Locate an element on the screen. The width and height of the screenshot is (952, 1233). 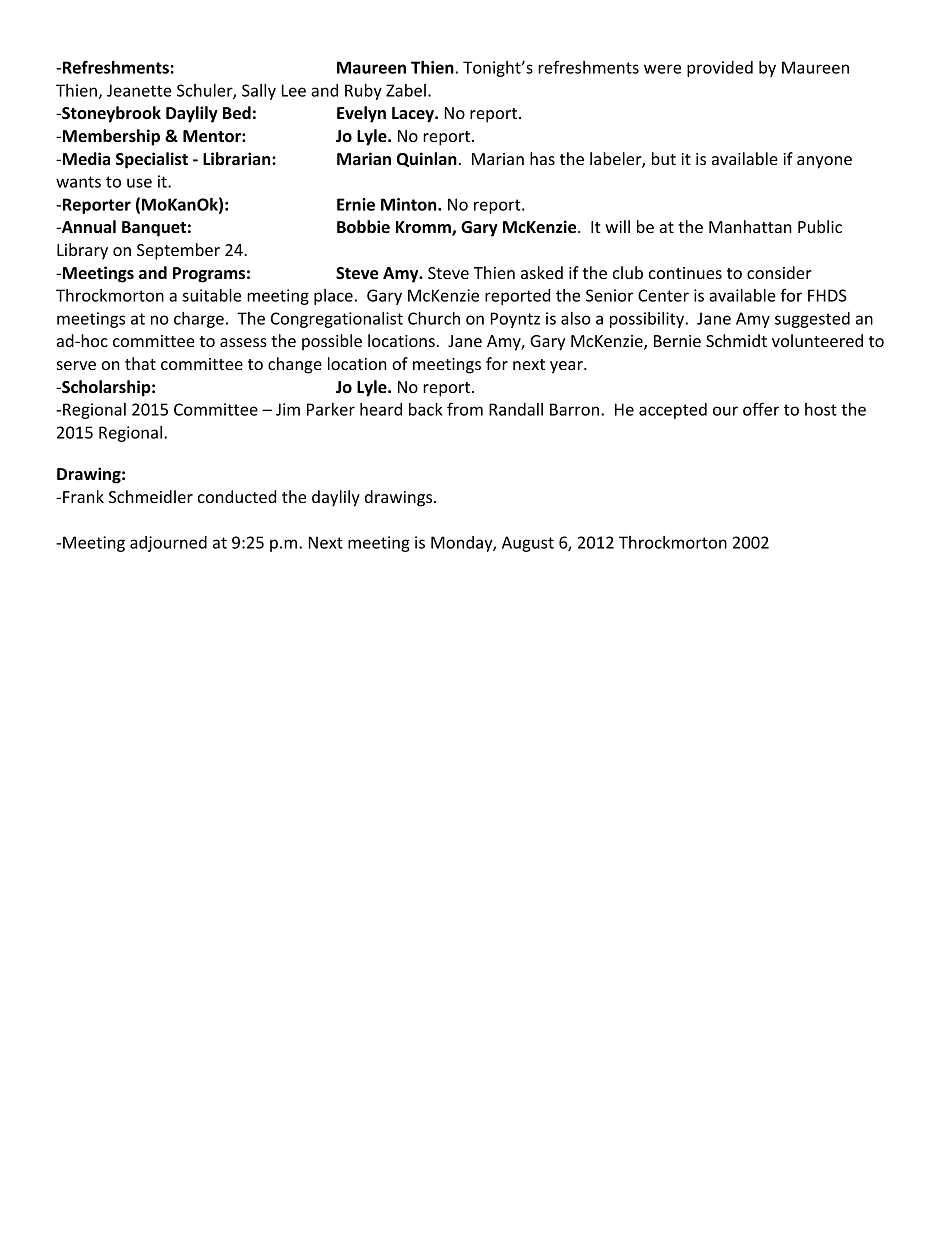
Quinlan is located at coordinates (427, 159).
